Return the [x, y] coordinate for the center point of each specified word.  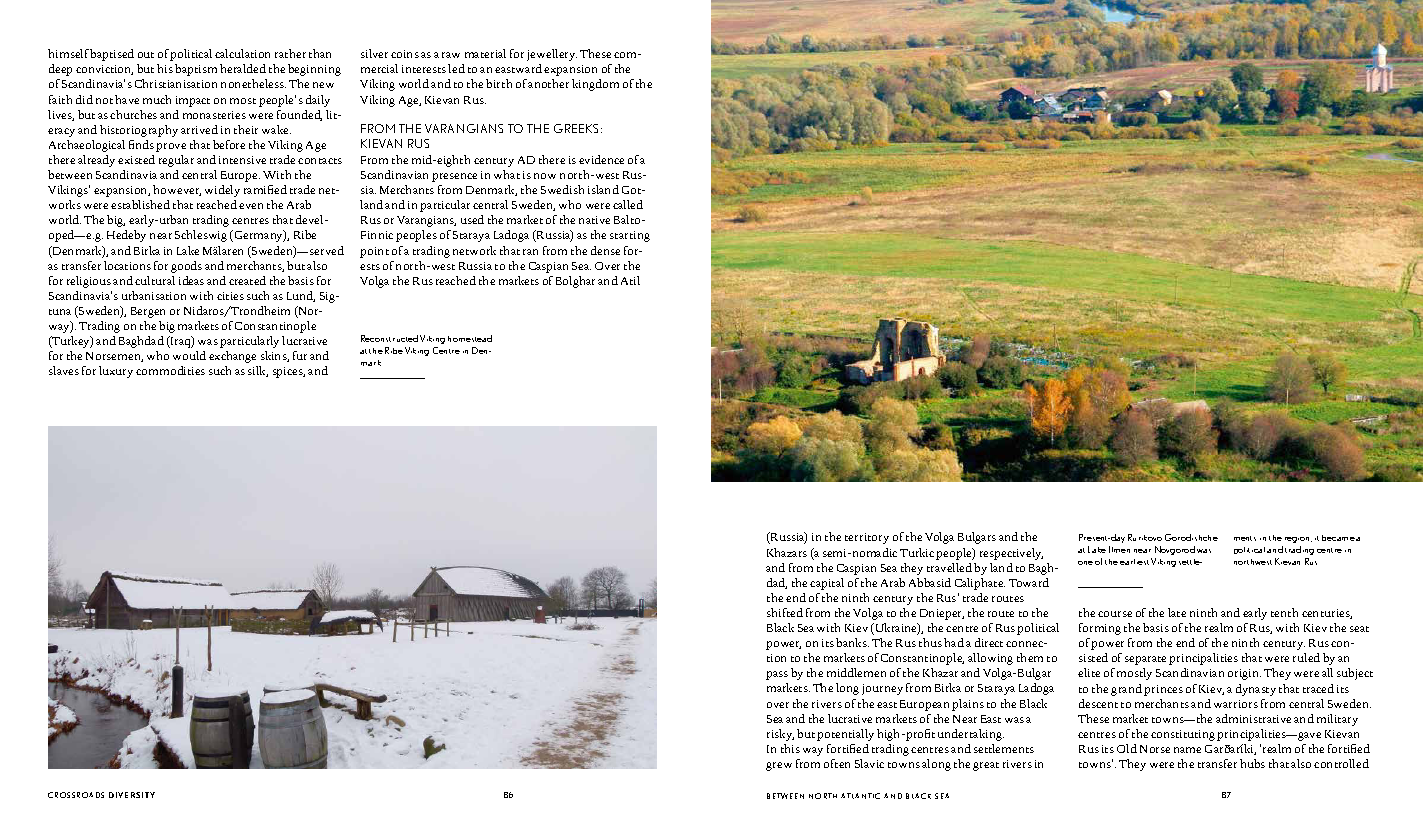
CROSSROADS [76, 795]
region [1298, 540]
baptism [196, 70]
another [548, 83]
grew [779, 766]
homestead [470, 338]
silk [258, 371]
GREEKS [578, 128]
